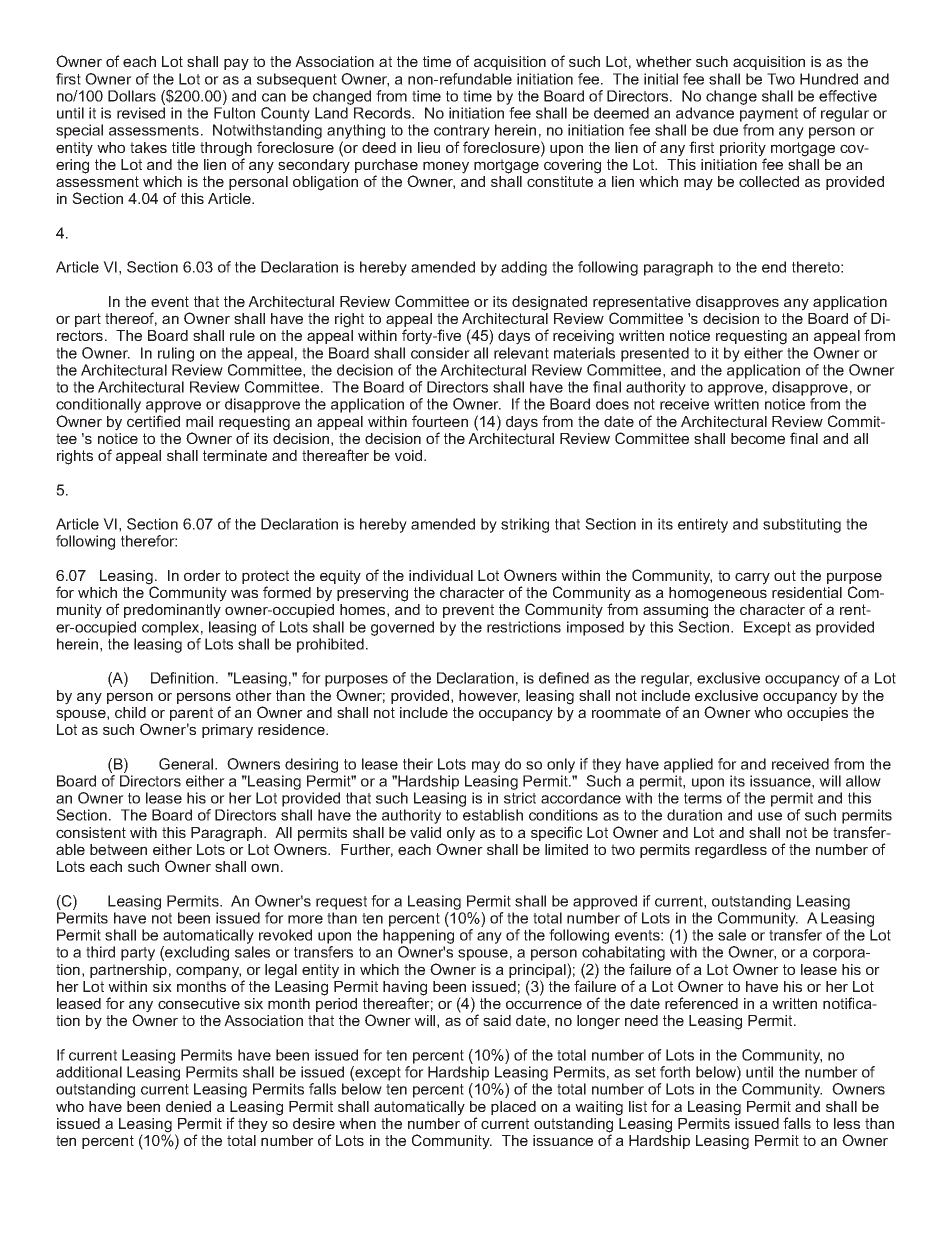  I want to click on happening, so click(418, 936).
